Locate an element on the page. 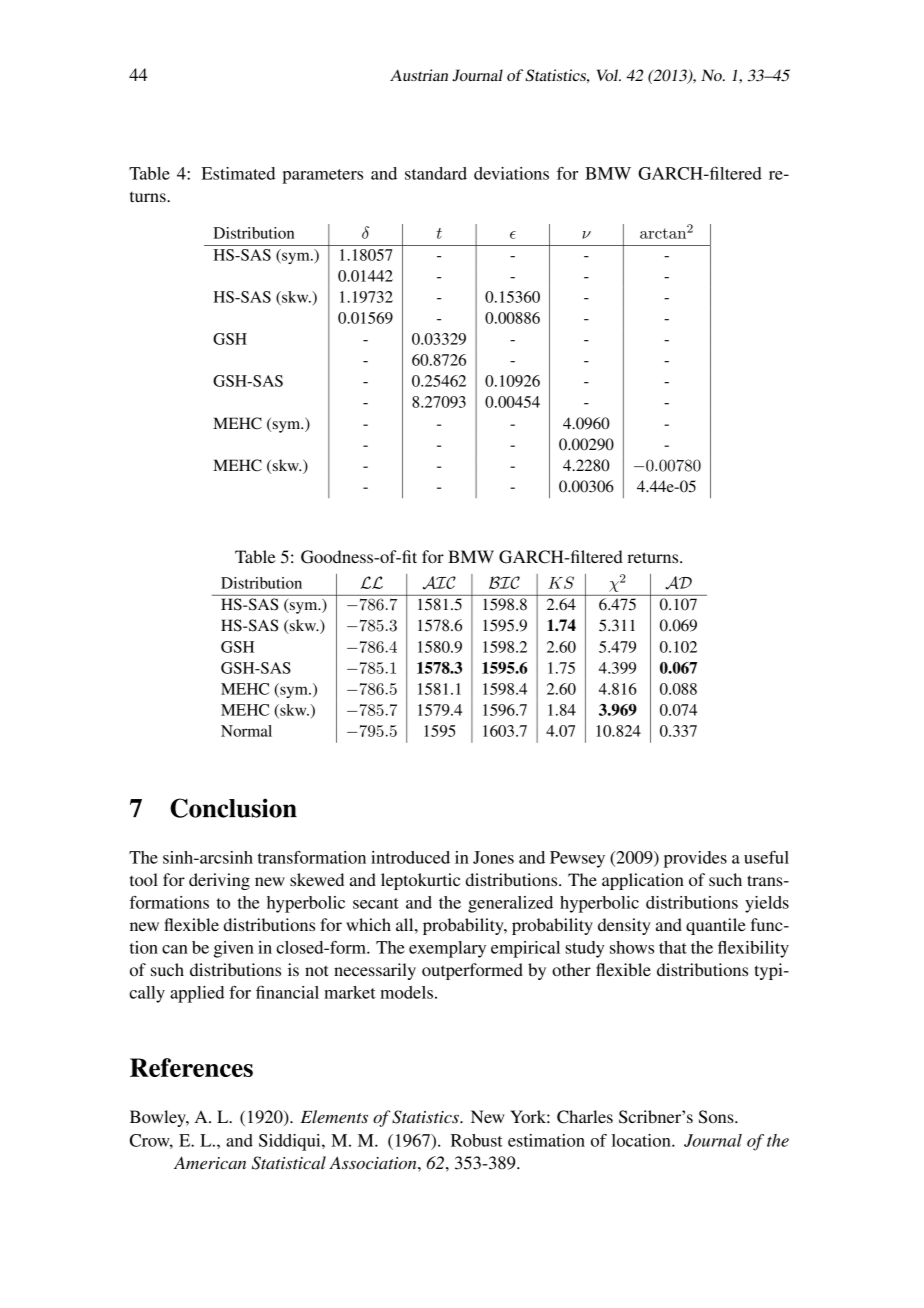 This image has width=924, height=1308. parameters is located at coordinates (322, 176).
